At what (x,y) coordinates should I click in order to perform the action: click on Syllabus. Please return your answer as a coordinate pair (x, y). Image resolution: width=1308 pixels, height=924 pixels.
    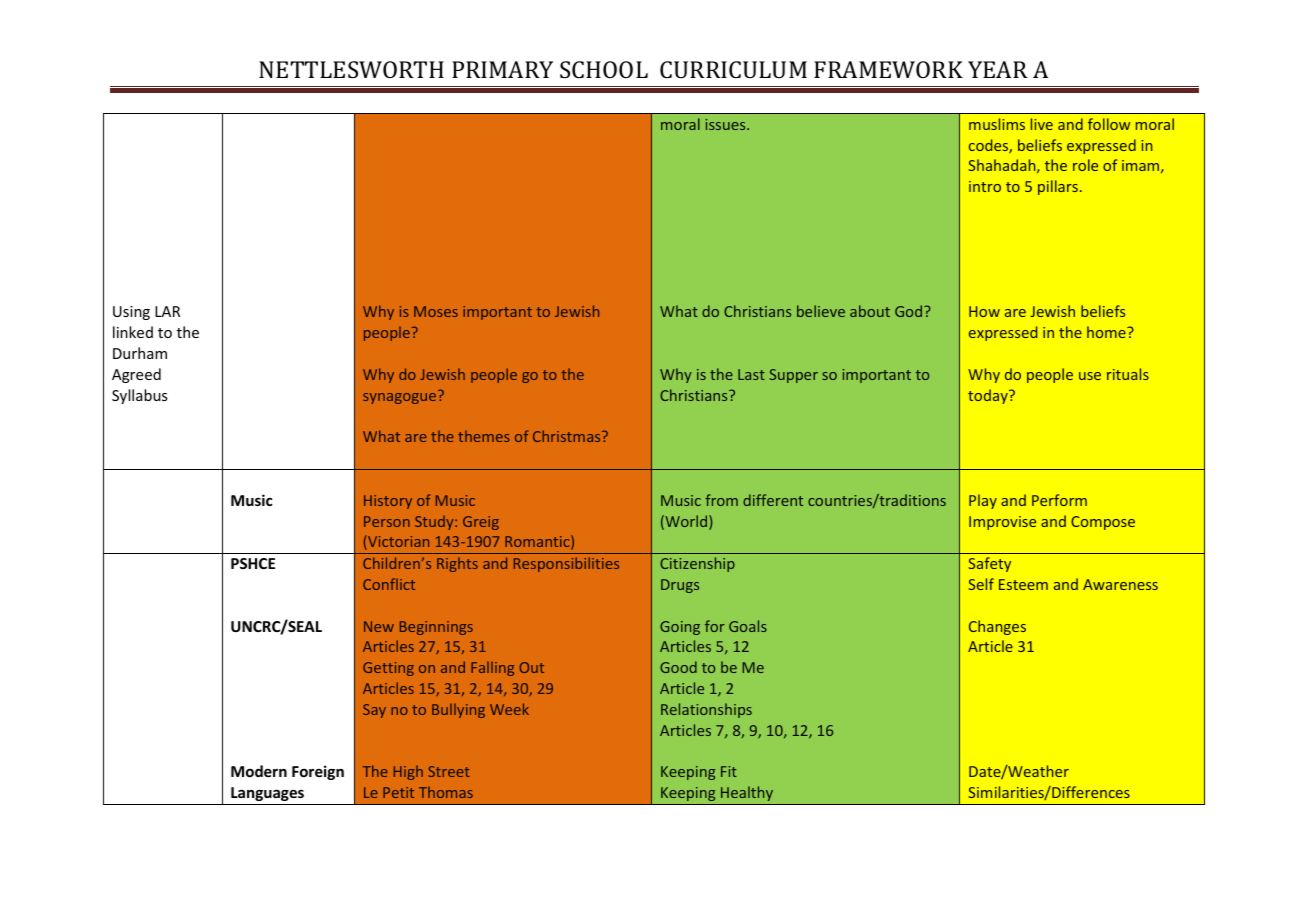
    Looking at the image, I should click on (139, 396).
